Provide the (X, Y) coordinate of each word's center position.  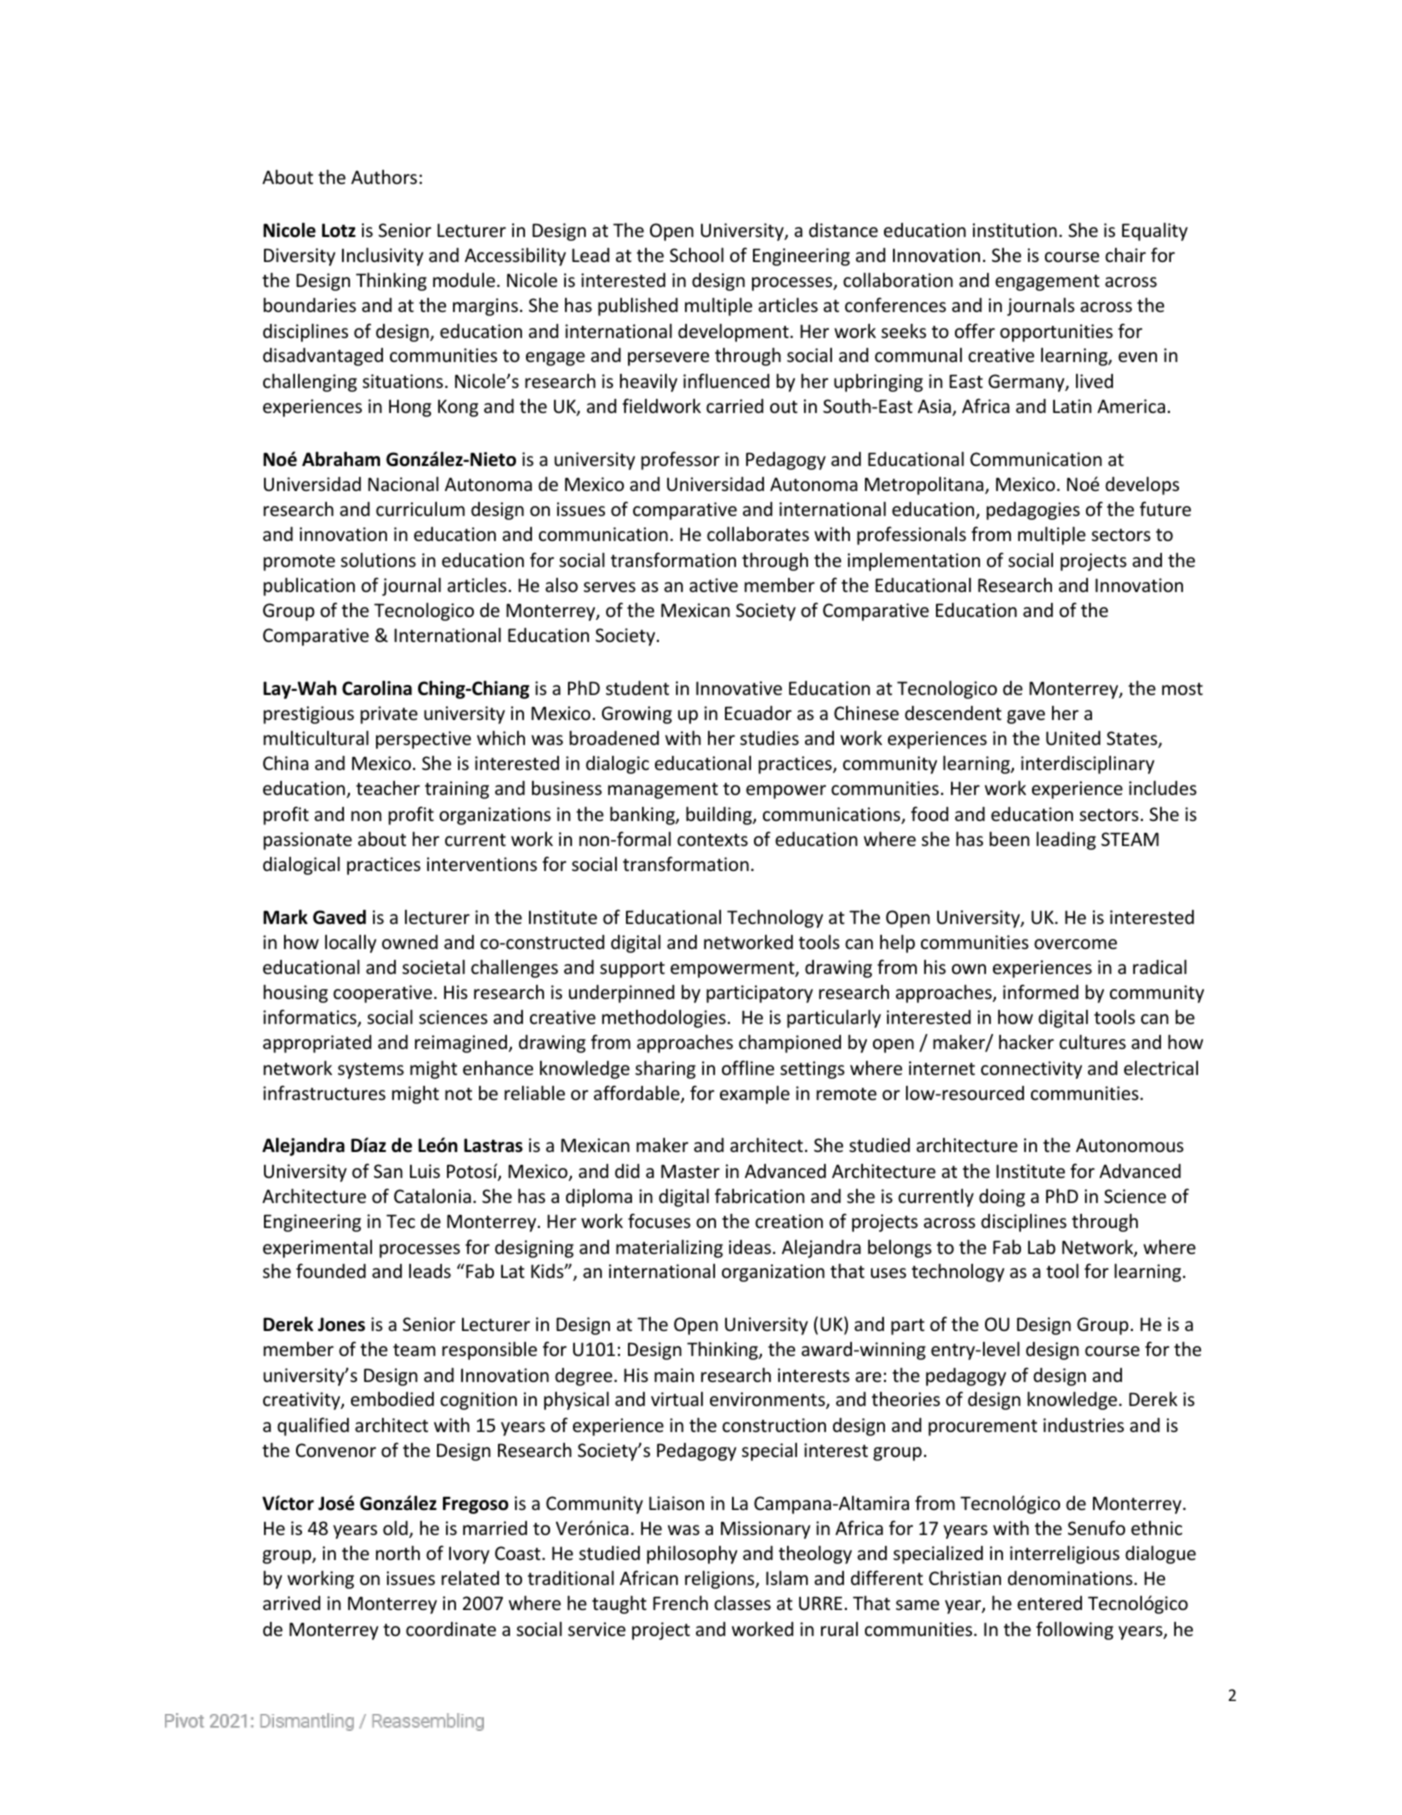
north (398, 1552)
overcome (1075, 944)
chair (1125, 255)
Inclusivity (383, 256)
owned (410, 942)
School (697, 254)
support (632, 970)
